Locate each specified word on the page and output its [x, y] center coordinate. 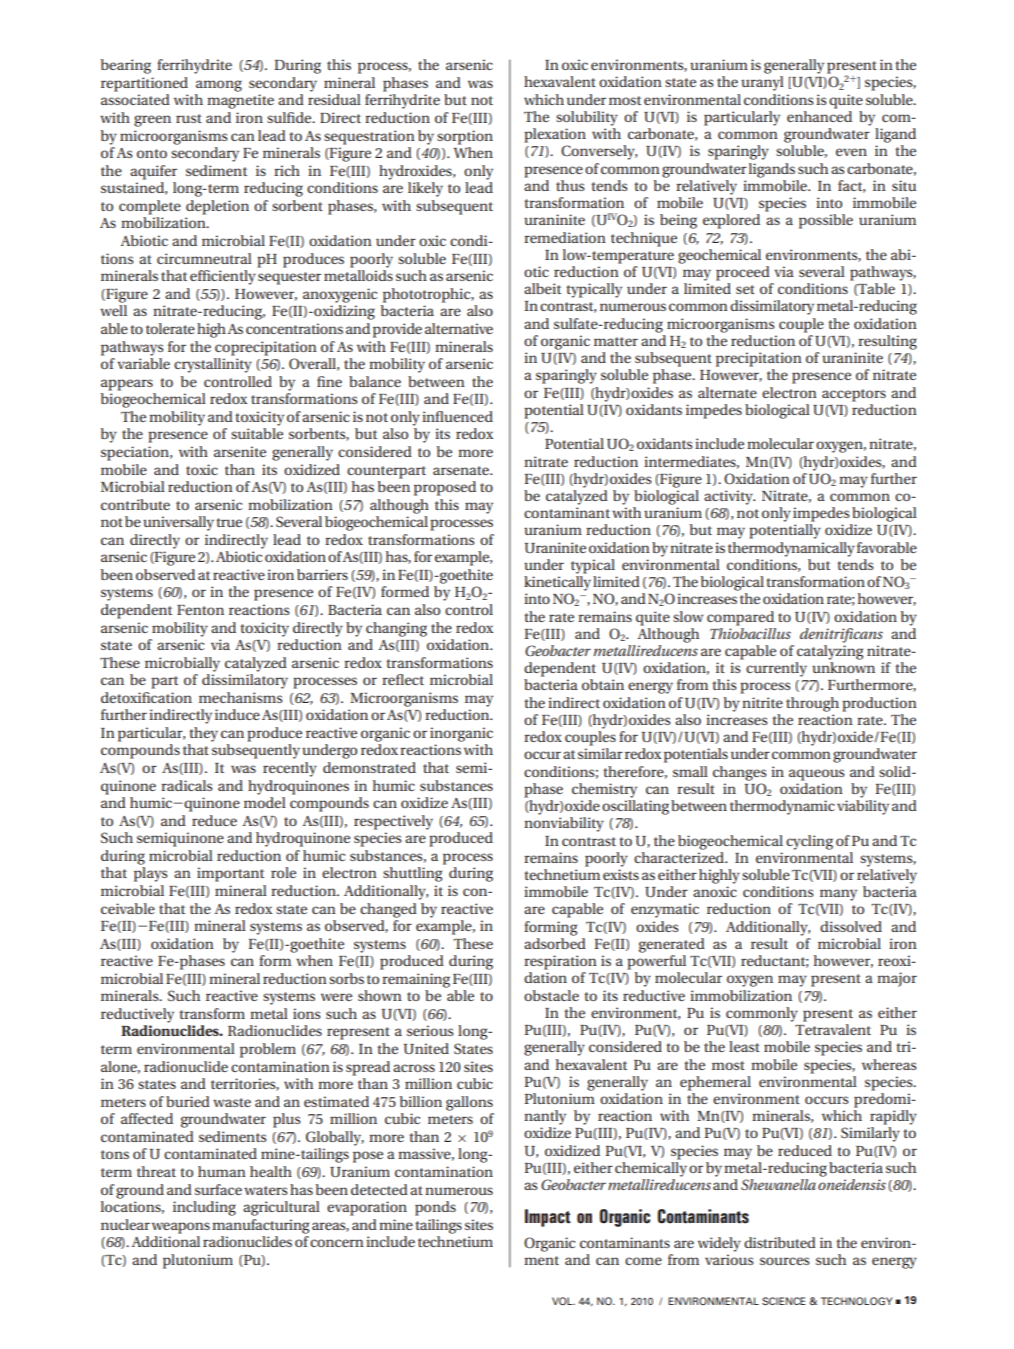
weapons [181, 1228]
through [812, 704]
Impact [548, 1218]
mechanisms [240, 697]
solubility [587, 118]
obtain [603, 684]
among [219, 86]
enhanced [819, 116]
